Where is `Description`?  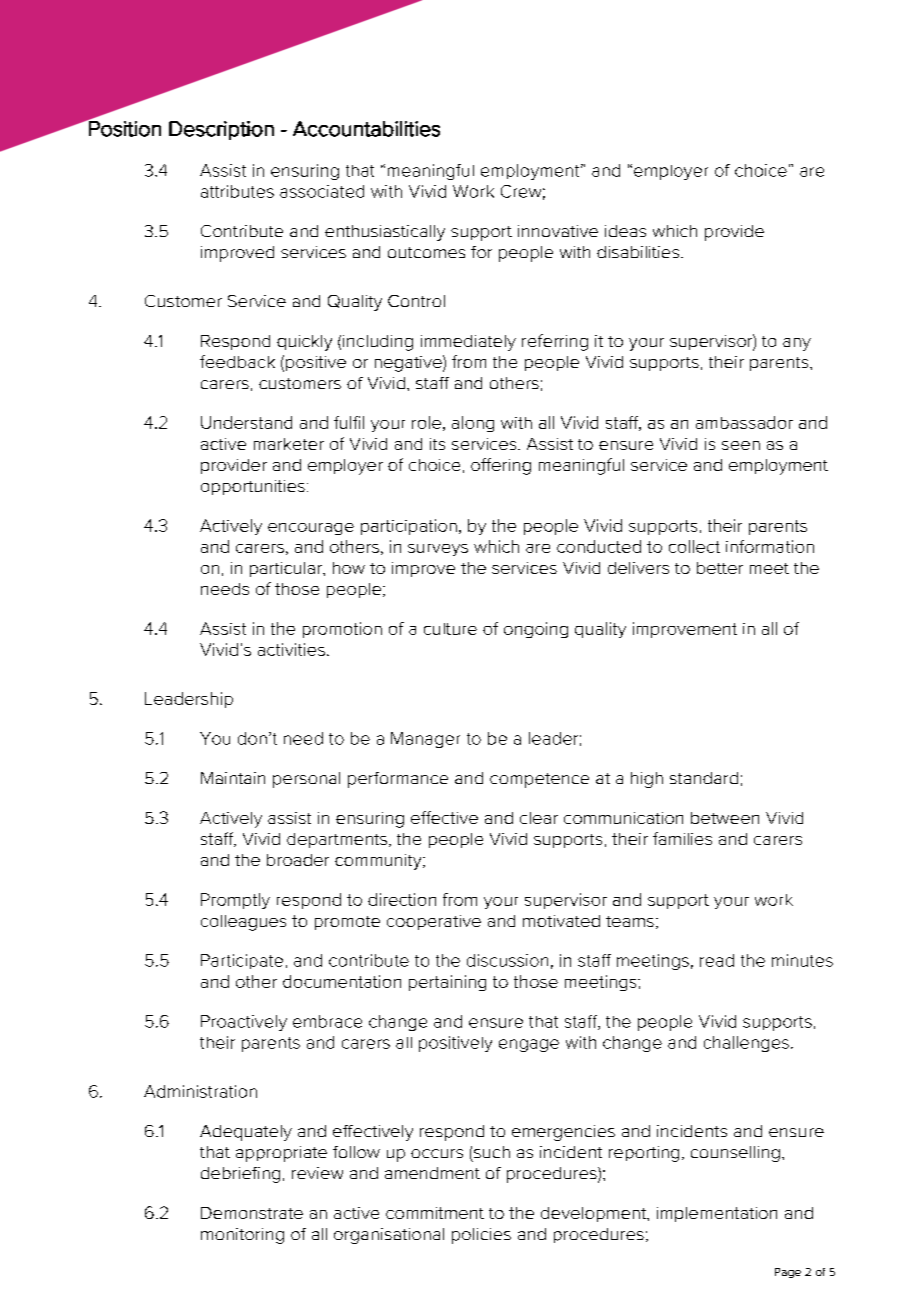 Description is located at coordinates (221, 130).
